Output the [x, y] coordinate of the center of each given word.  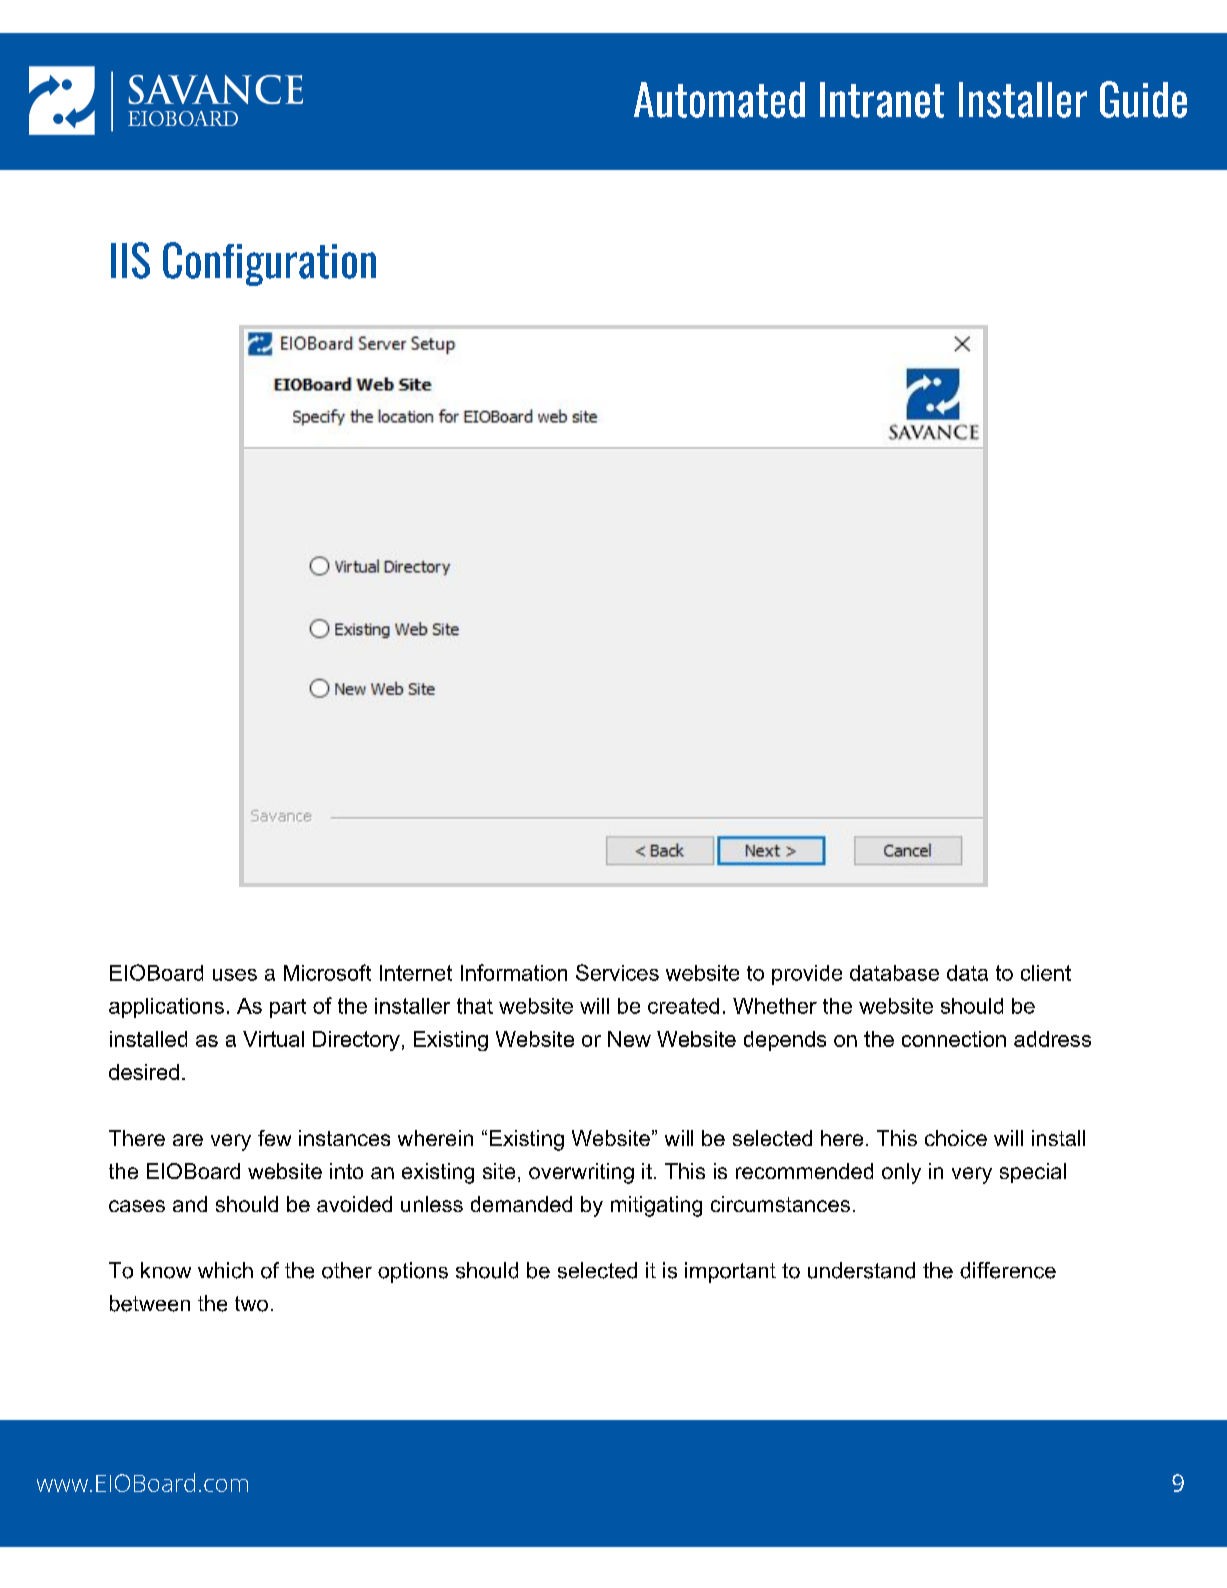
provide [807, 975]
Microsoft [327, 972]
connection [954, 1039]
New [629, 1039]
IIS [130, 260]
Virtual [273, 1039]
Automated [719, 100]
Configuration [269, 264]
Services [617, 972]
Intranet [882, 100]
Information [514, 972]
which [225, 1270]
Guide [1143, 99]
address [1052, 1039]
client [1046, 973]
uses [235, 975]
